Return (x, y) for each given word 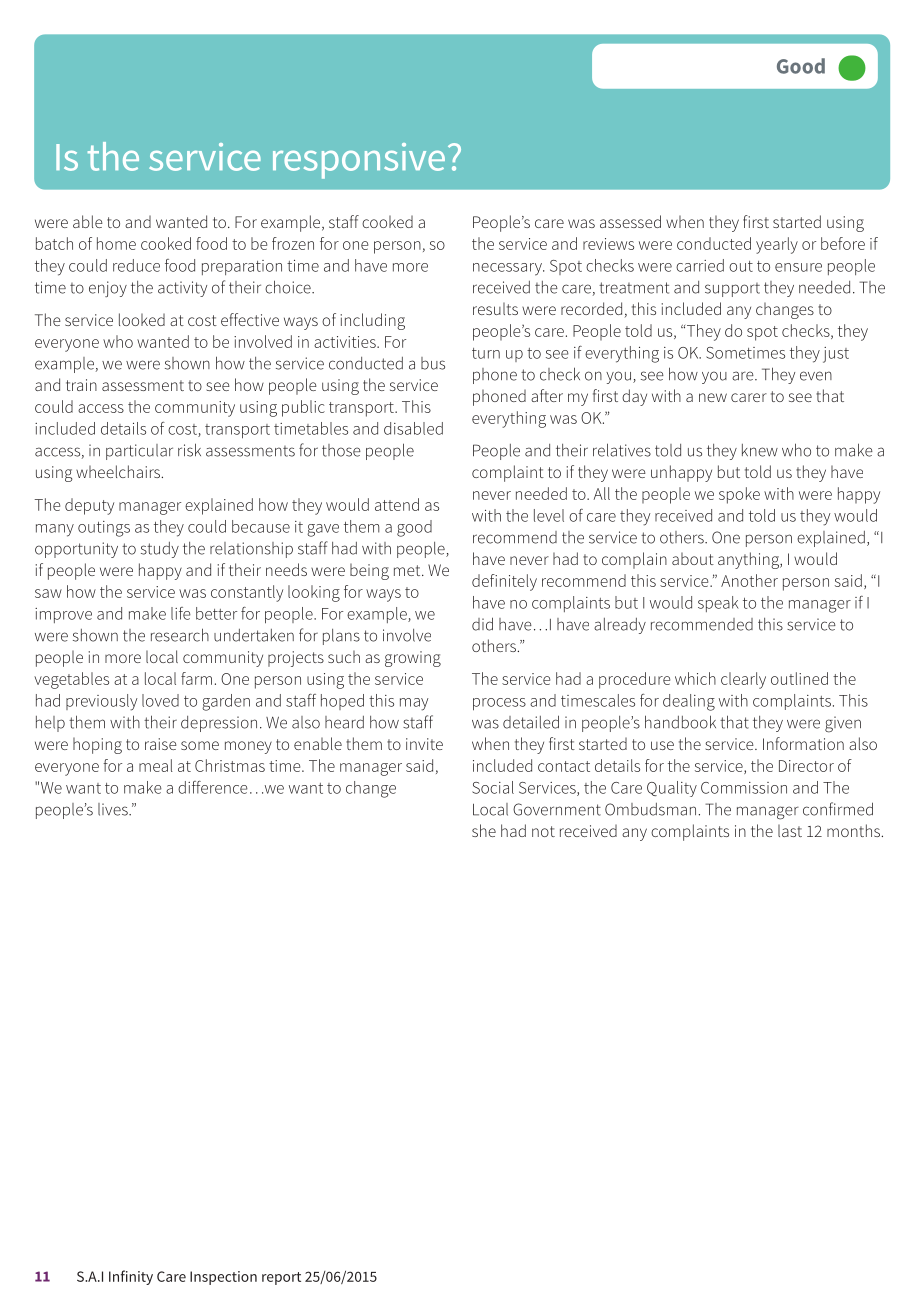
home (116, 243)
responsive (359, 161)
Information (803, 743)
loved (160, 700)
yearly (777, 245)
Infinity (131, 1277)
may (414, 704)
